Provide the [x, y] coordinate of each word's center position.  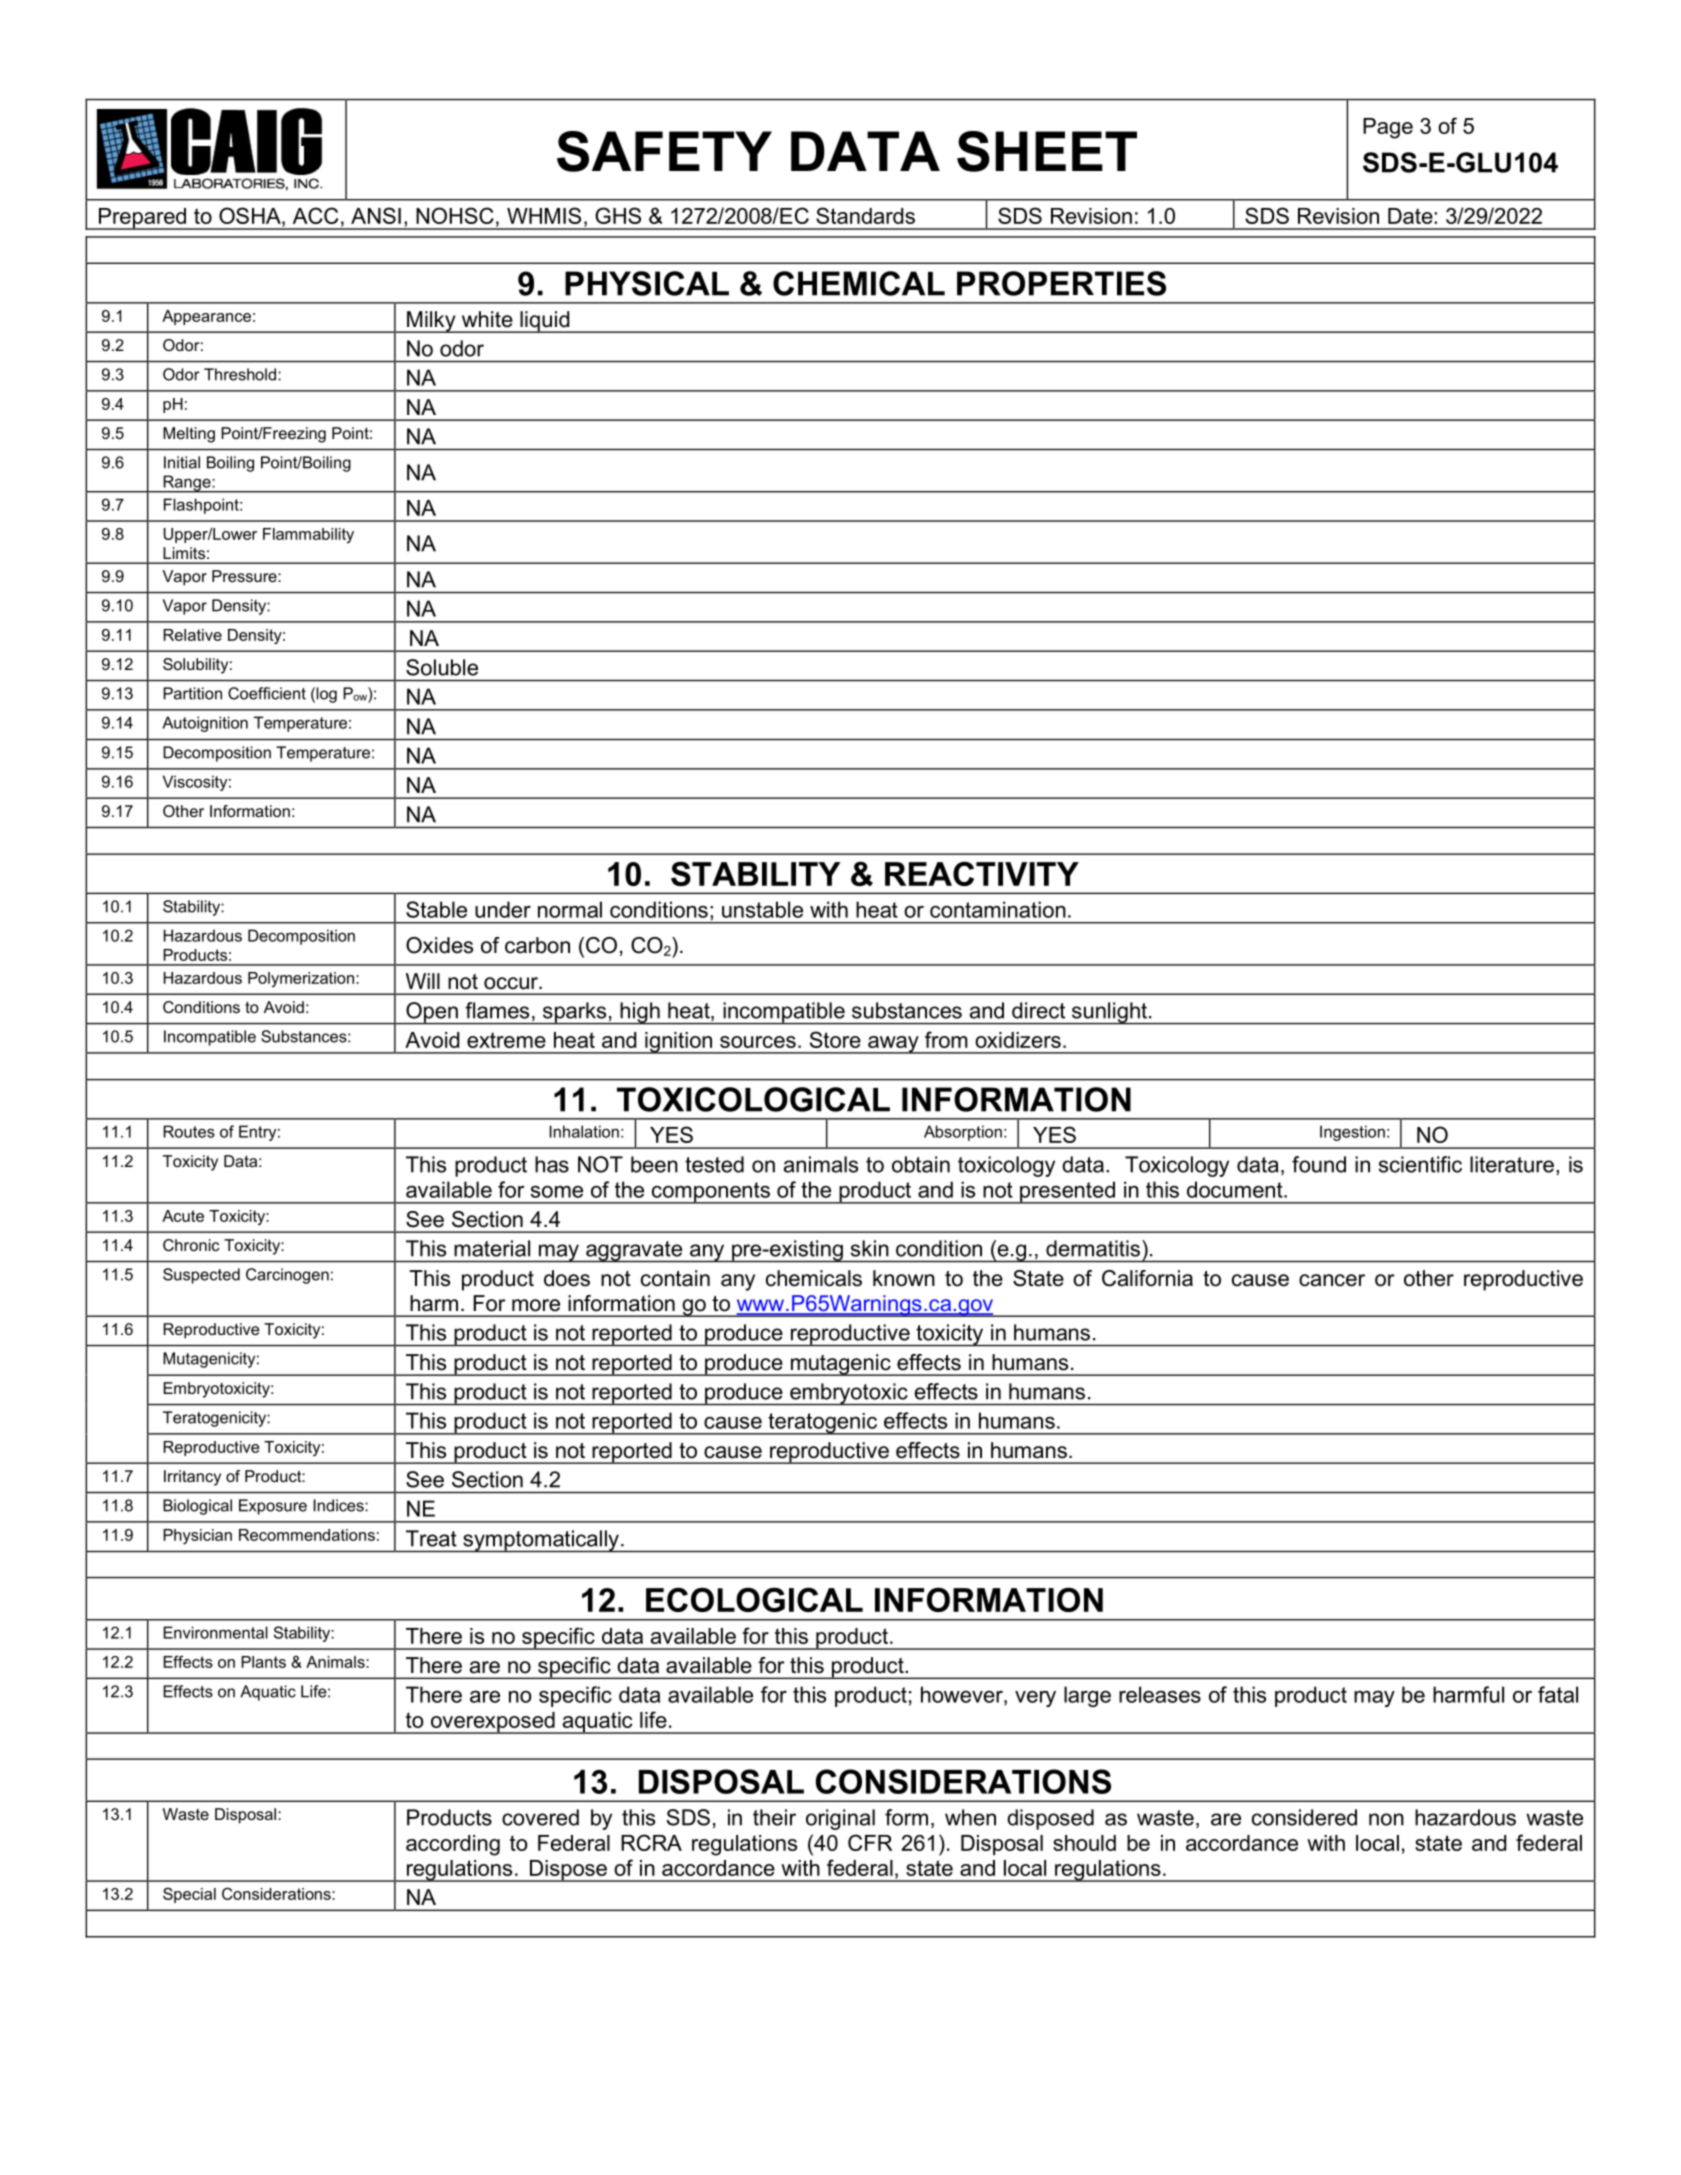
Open [432, 1013]
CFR [870, 1842]
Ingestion [1352, 1133]
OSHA [251, 215]
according [453, 1845]
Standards [865, 215]
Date [1411, 216]
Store [835, 1039]
